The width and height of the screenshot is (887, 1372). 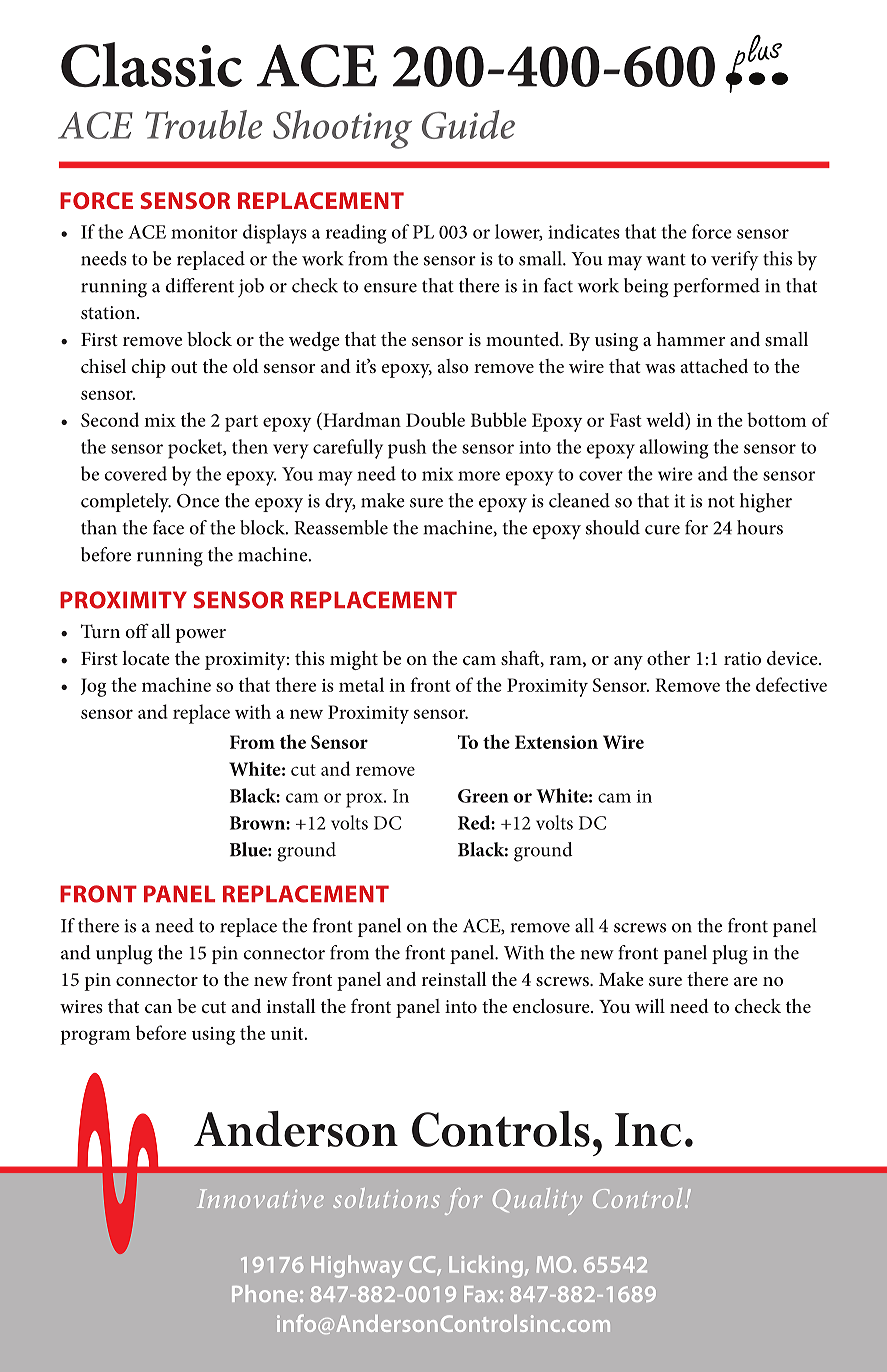 I want to click on can, so click(x=158, y=1008).
